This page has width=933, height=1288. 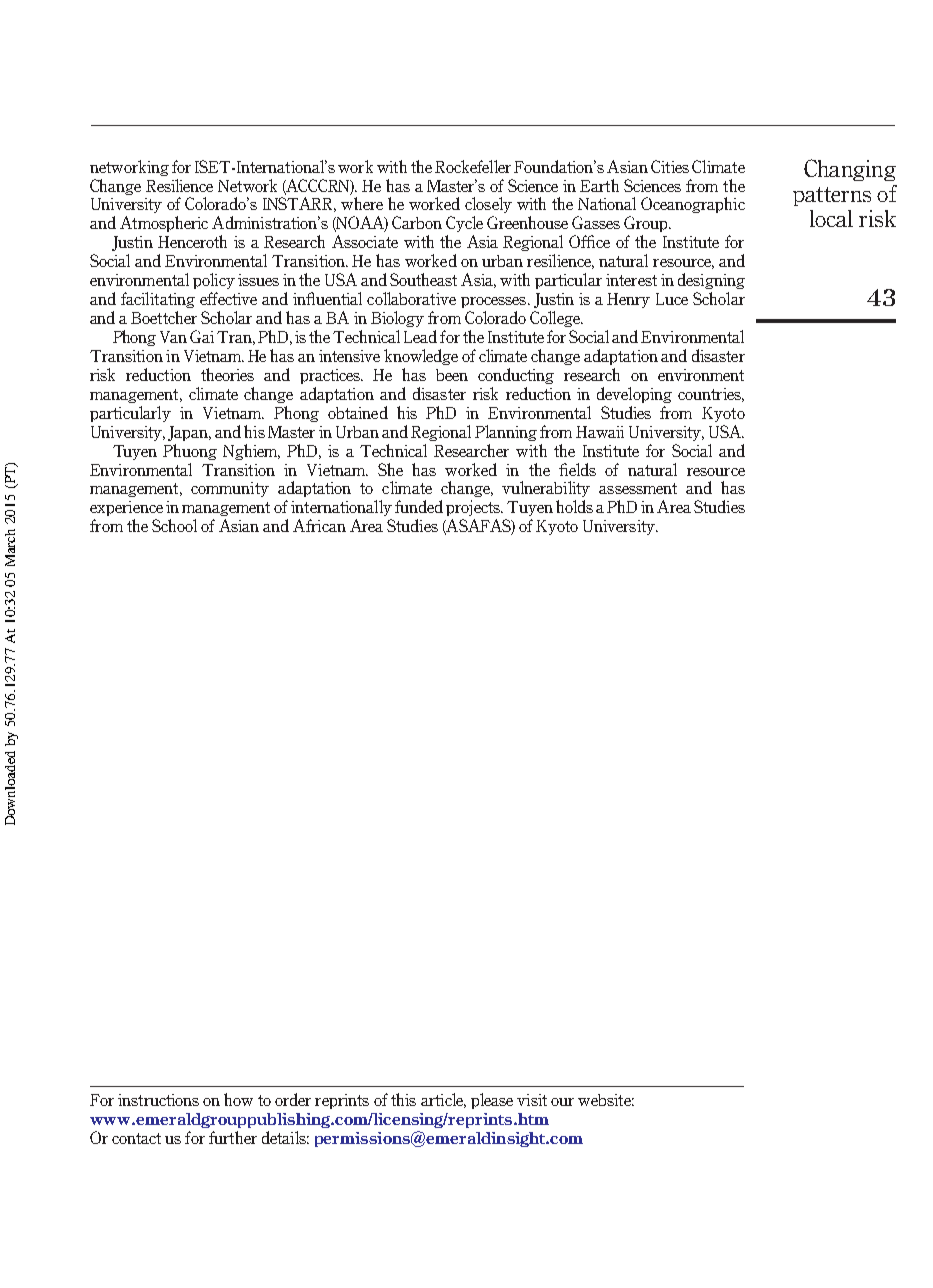 What do you see at coordinates (532, 1100) in the page?
I see `visit` at bounding box center [532, 1100].
